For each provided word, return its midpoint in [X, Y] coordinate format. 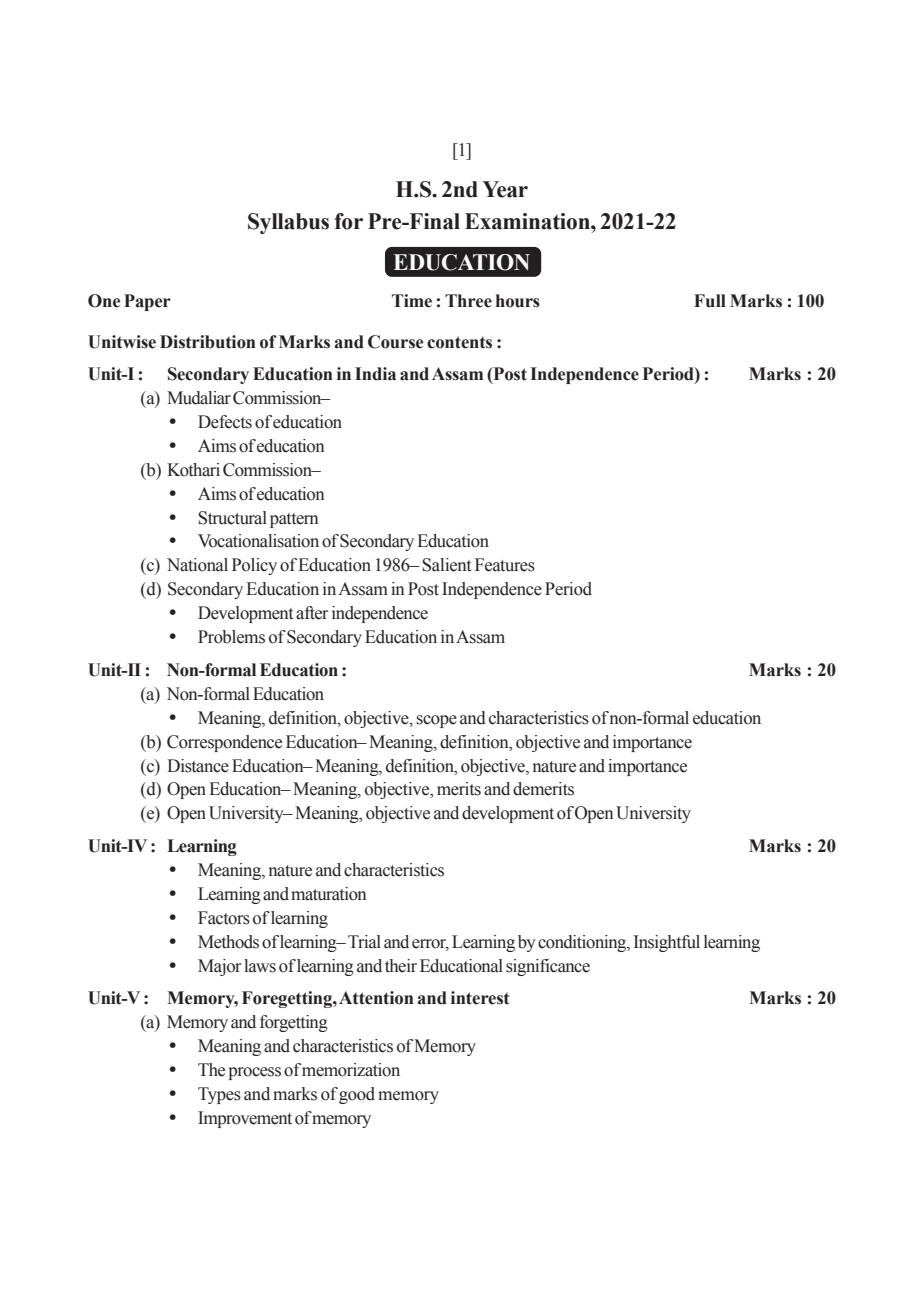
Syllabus [288, 223]
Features [505, 565]
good [357, 1095]
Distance [198, 766]
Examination [528, 221]
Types [219, 1095]
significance [548, 967]
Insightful [667, 943]
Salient [446, 565]
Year [505, 189]
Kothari [193, 470]
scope [437, 721]
